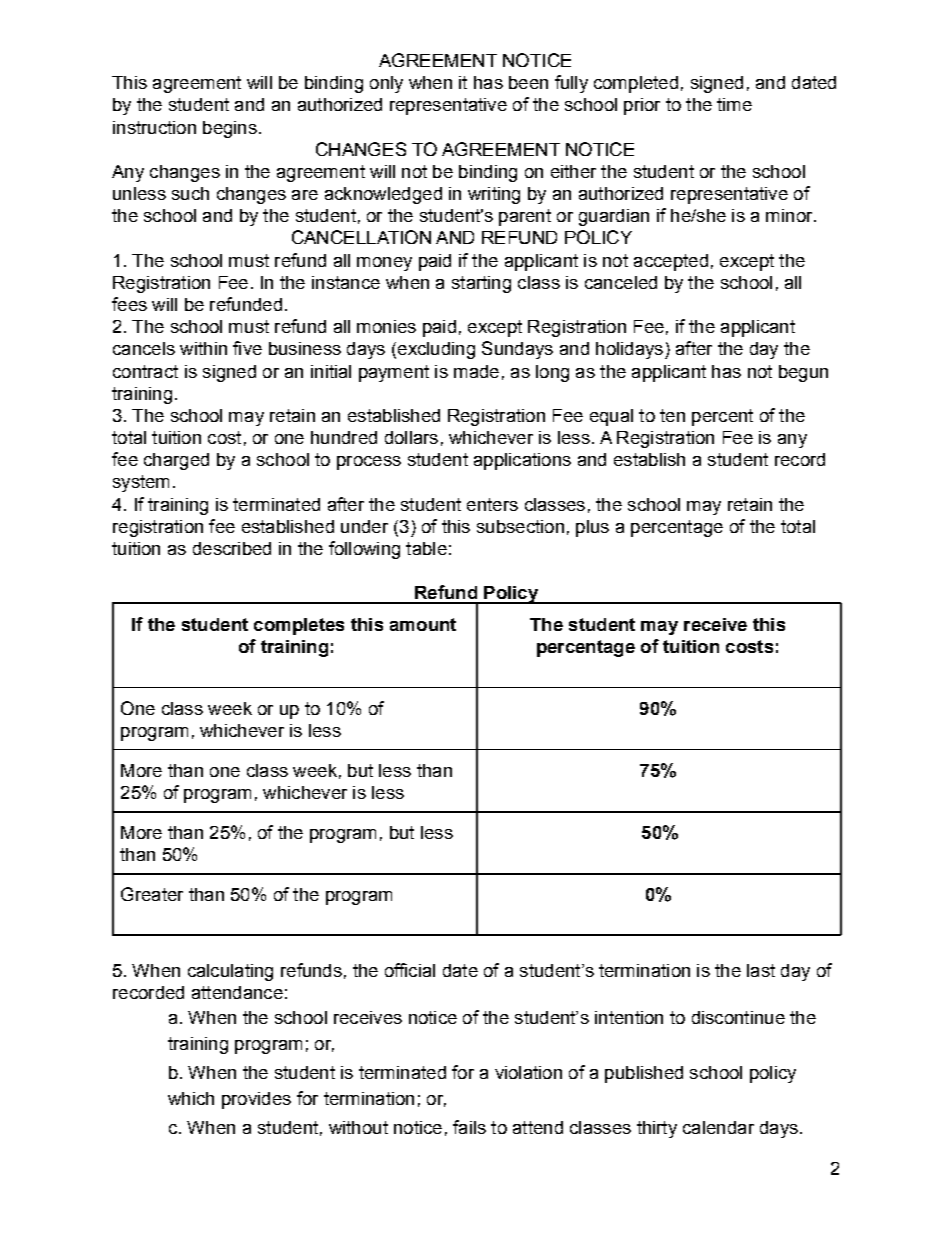  What do you see at coordinates (469, 1127) in the screenshot?
I see `fails` at bounding box center [469, 1127].
